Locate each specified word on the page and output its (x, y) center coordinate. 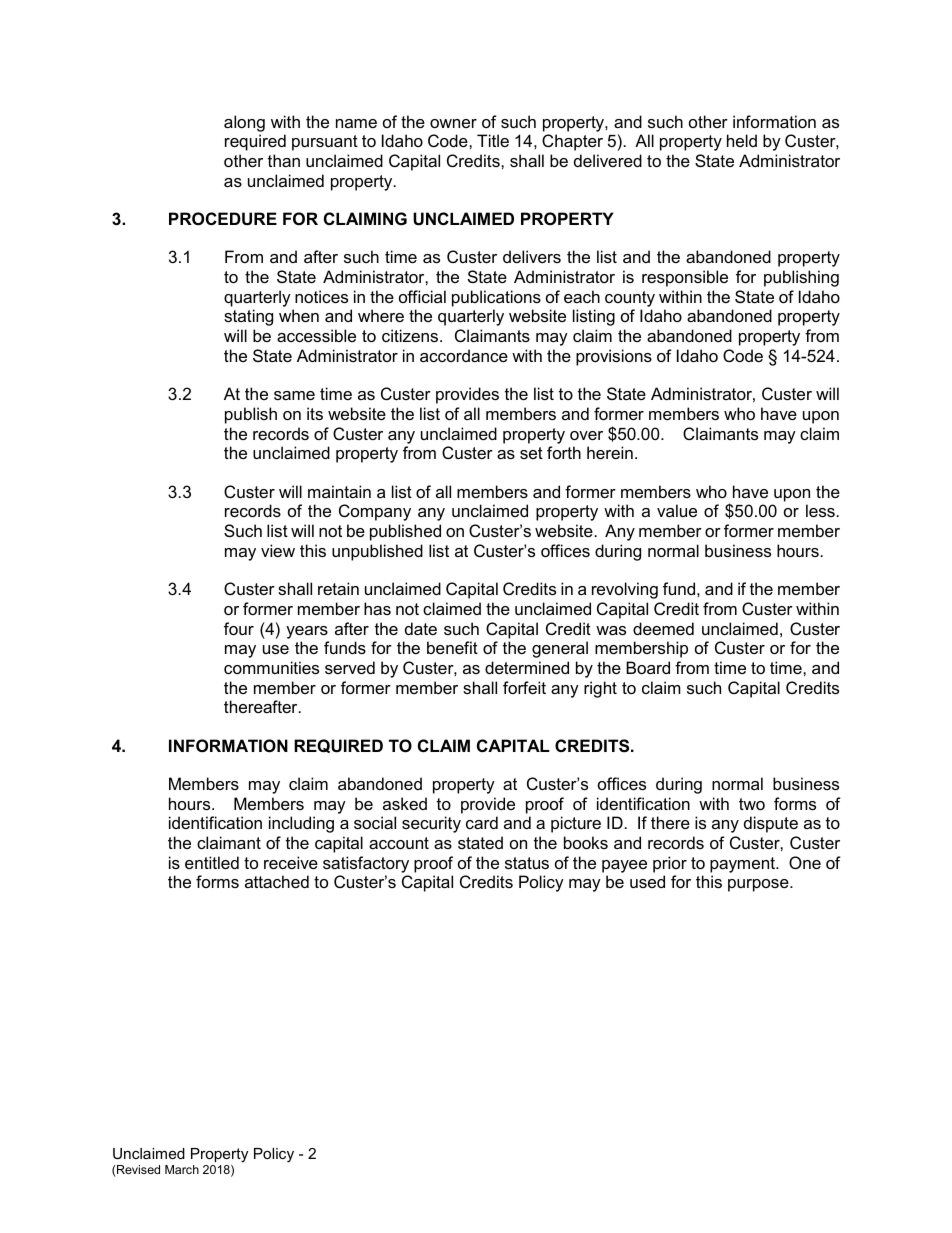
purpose (759, 885)
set (531, 453)
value (677, 510)
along (244, 123)
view (278, 550)
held (742, 140)
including (301, 824)
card (482, 822)
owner (453, 123)
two (752, 804)
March (182, 1169)
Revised (138, 1169)
